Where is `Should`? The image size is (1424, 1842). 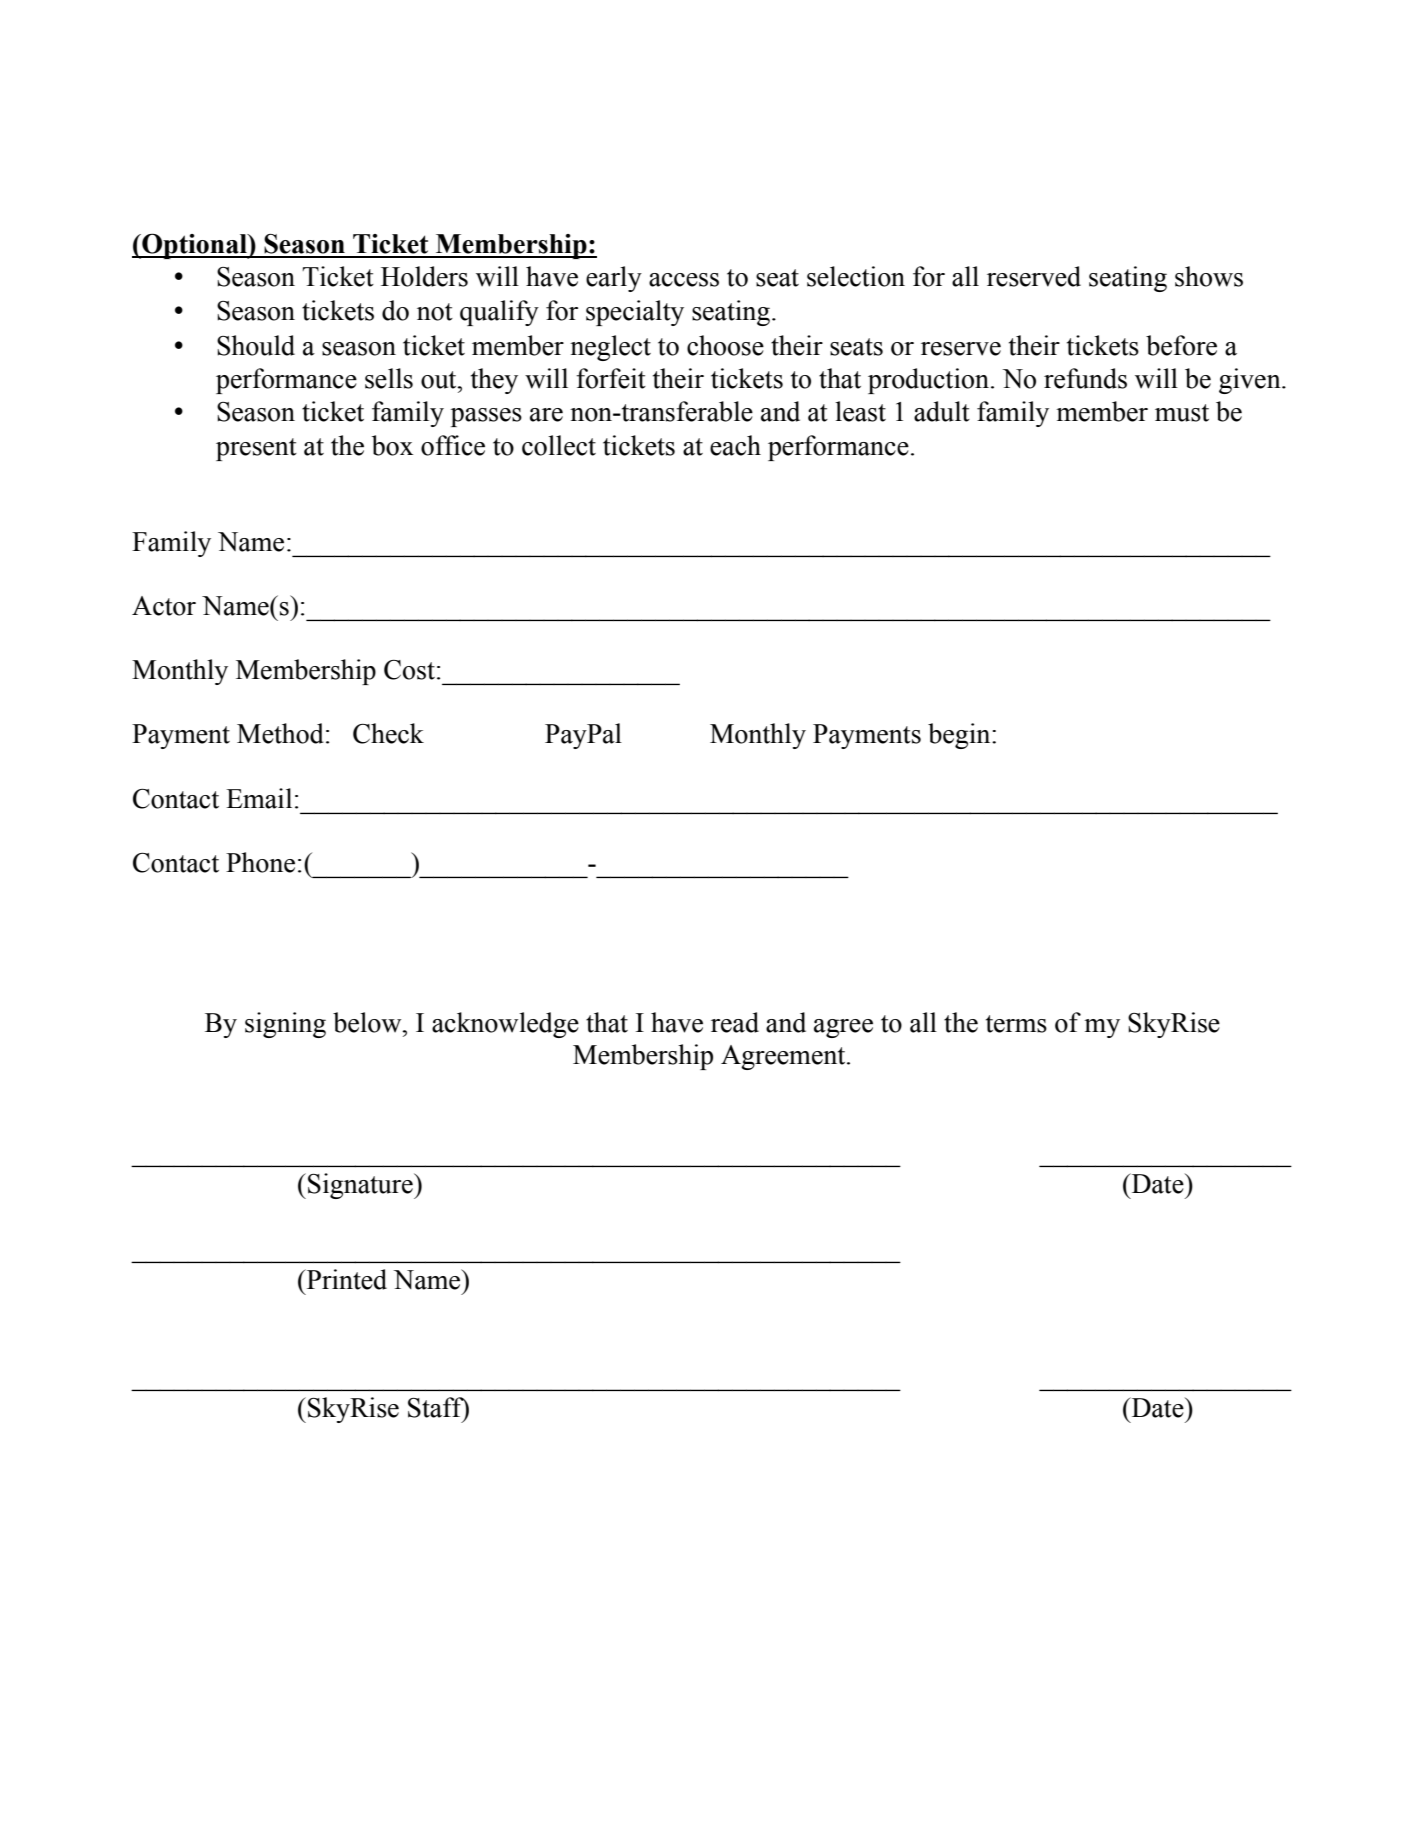 Should is located at coordinates (256, 345).
